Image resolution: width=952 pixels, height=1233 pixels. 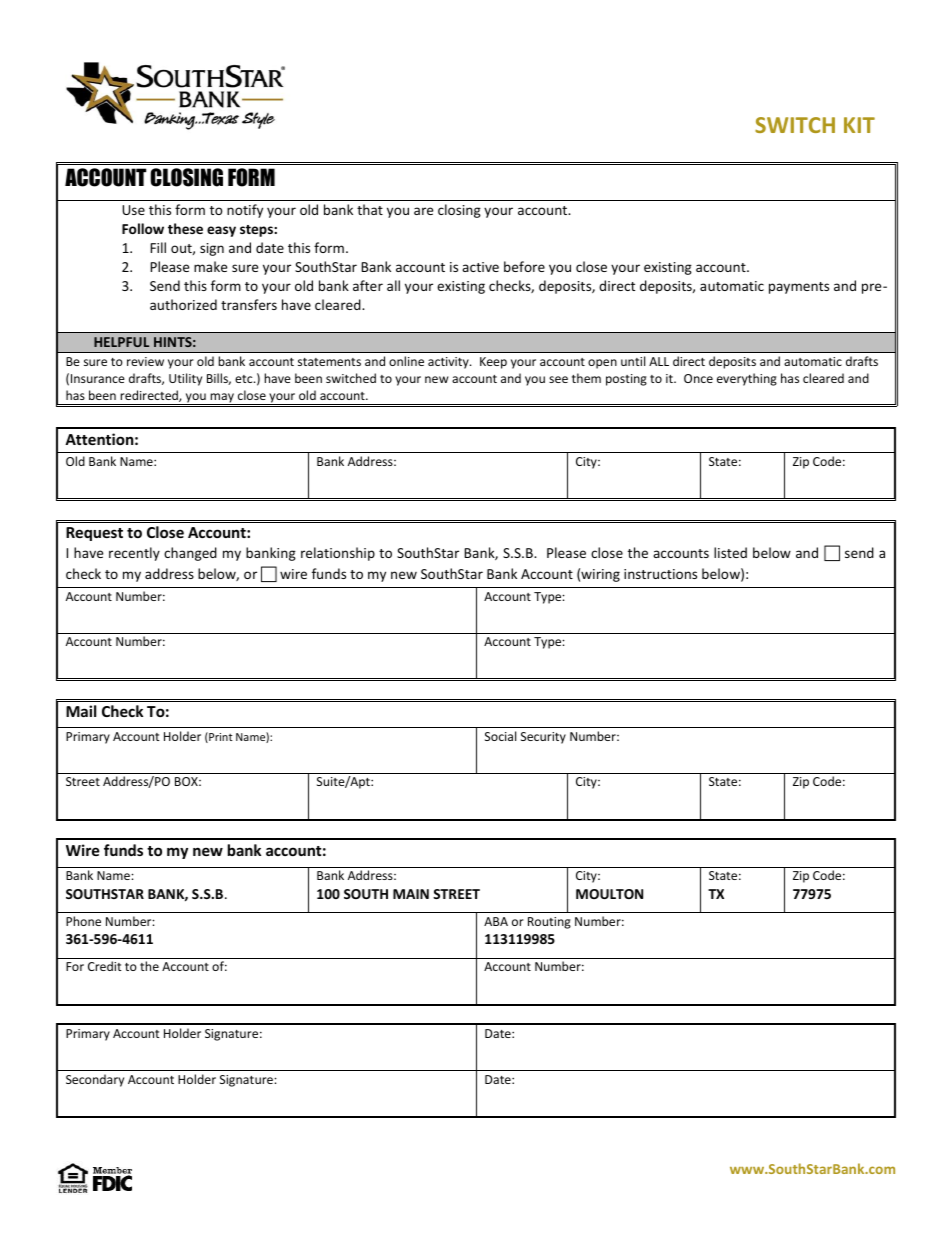 What do you see at coordinates (449, 363) in the screenshot?
I see `activity` at bounding box center [449, 363].
